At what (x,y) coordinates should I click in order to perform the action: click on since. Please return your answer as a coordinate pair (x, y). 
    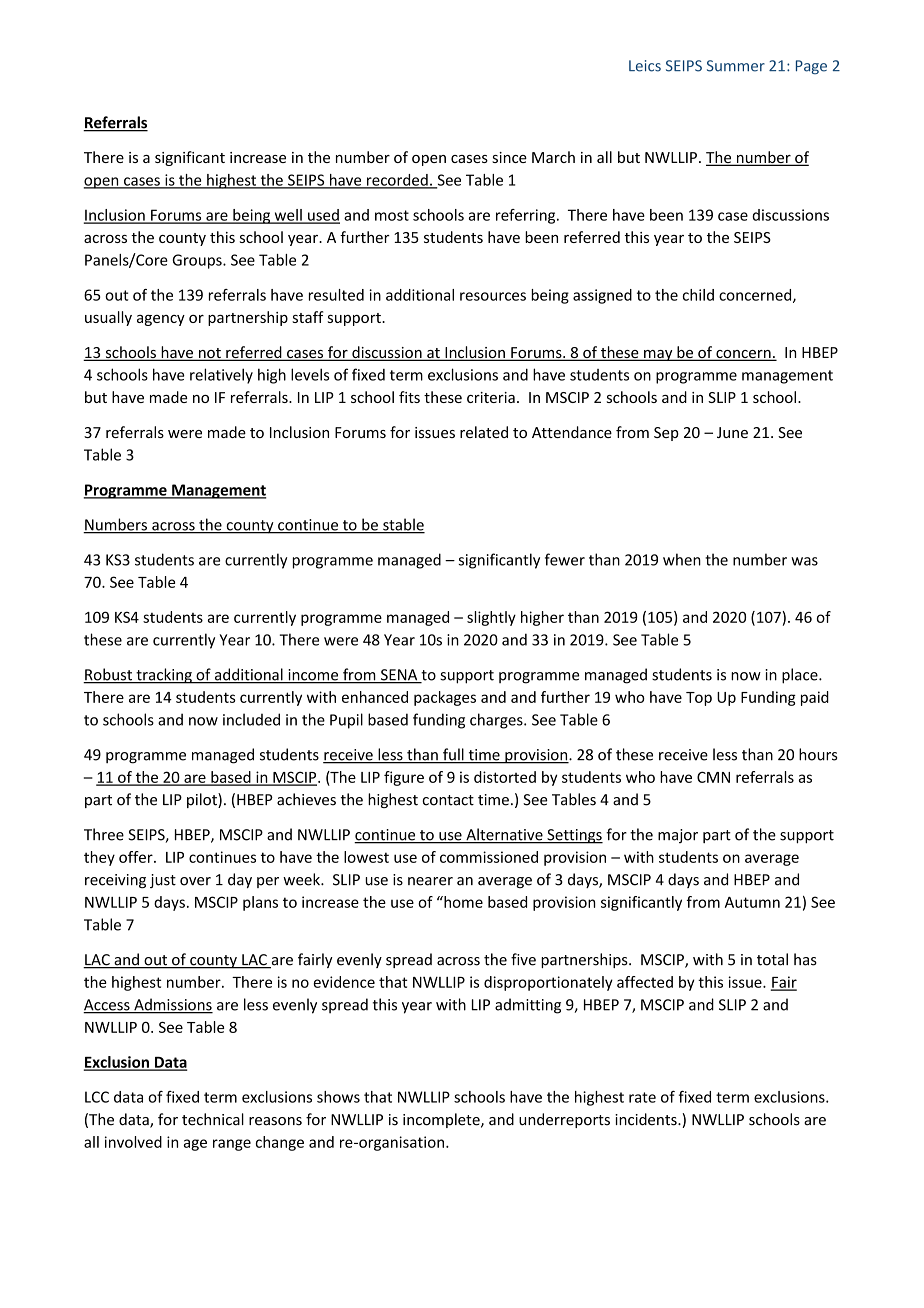
    Looking at the image, I should click on (509, 157).
